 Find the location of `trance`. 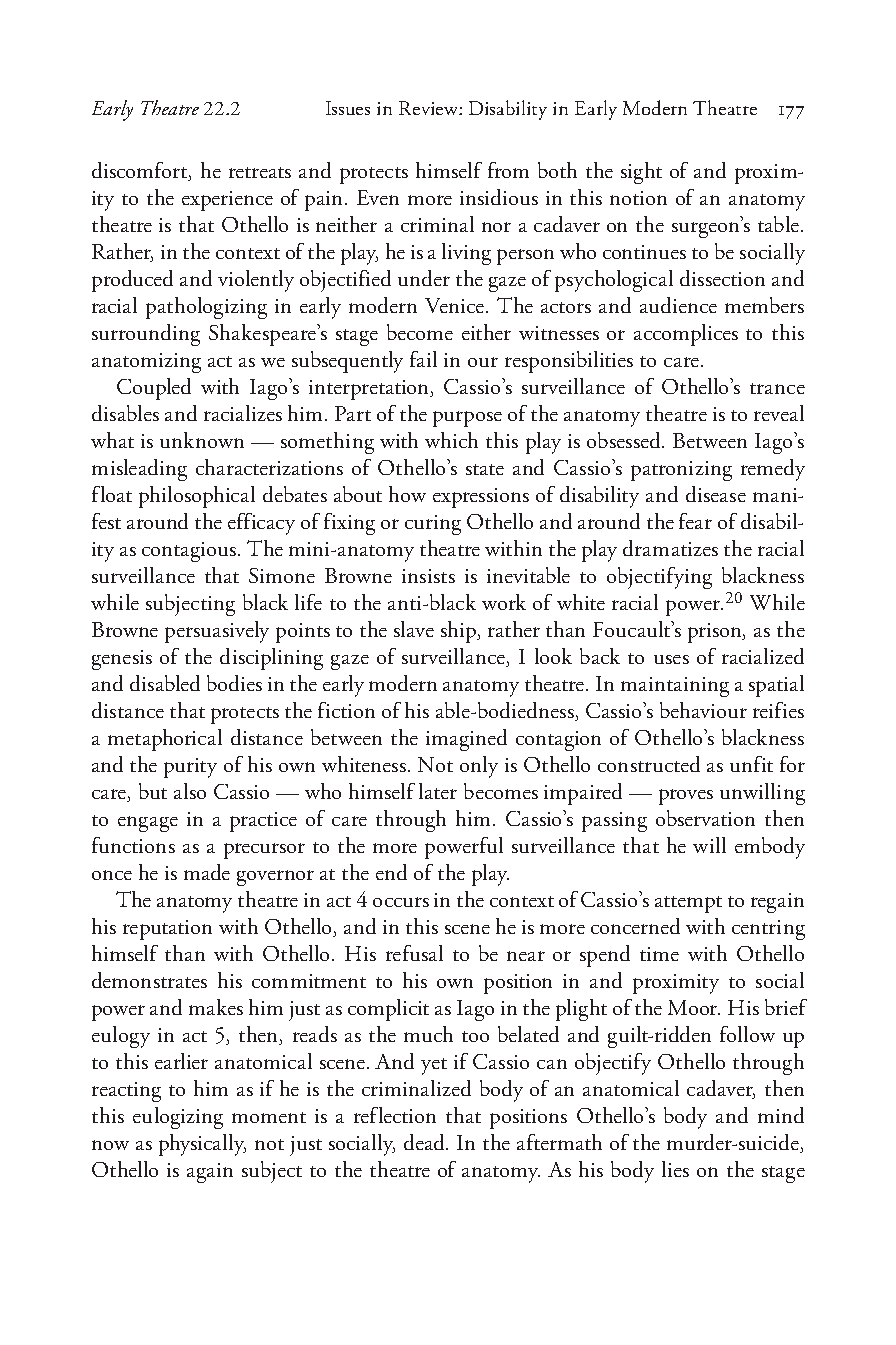

trance is located at coordinates (777, 388).
